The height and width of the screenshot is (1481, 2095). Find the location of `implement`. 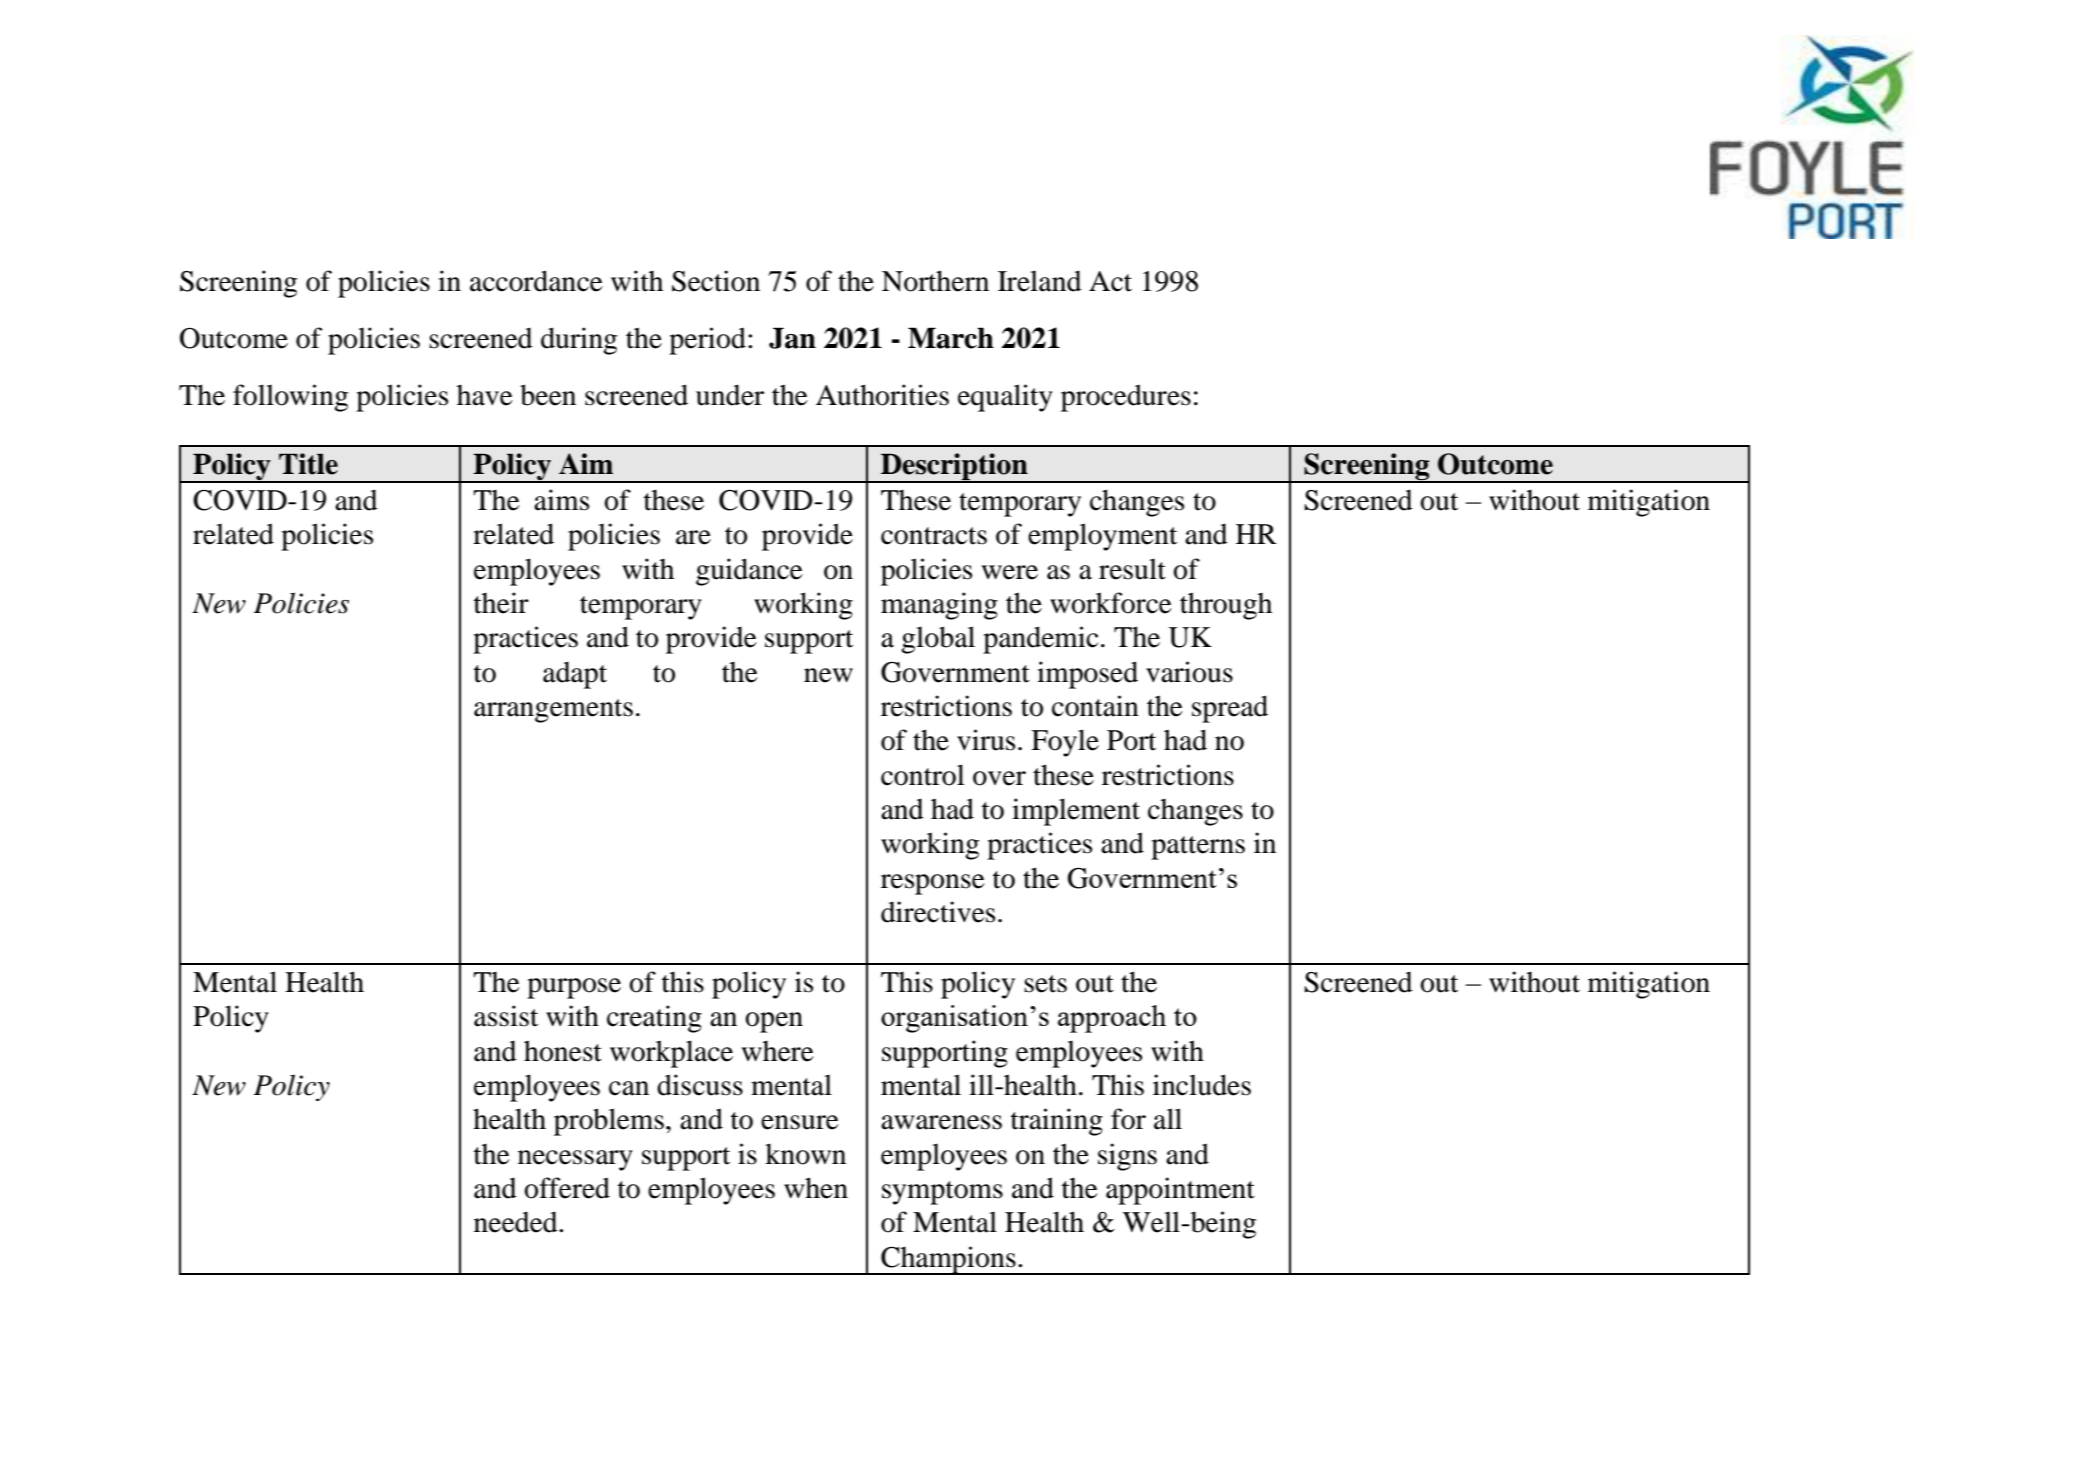

implement is located at coordinates (1076, 812).
